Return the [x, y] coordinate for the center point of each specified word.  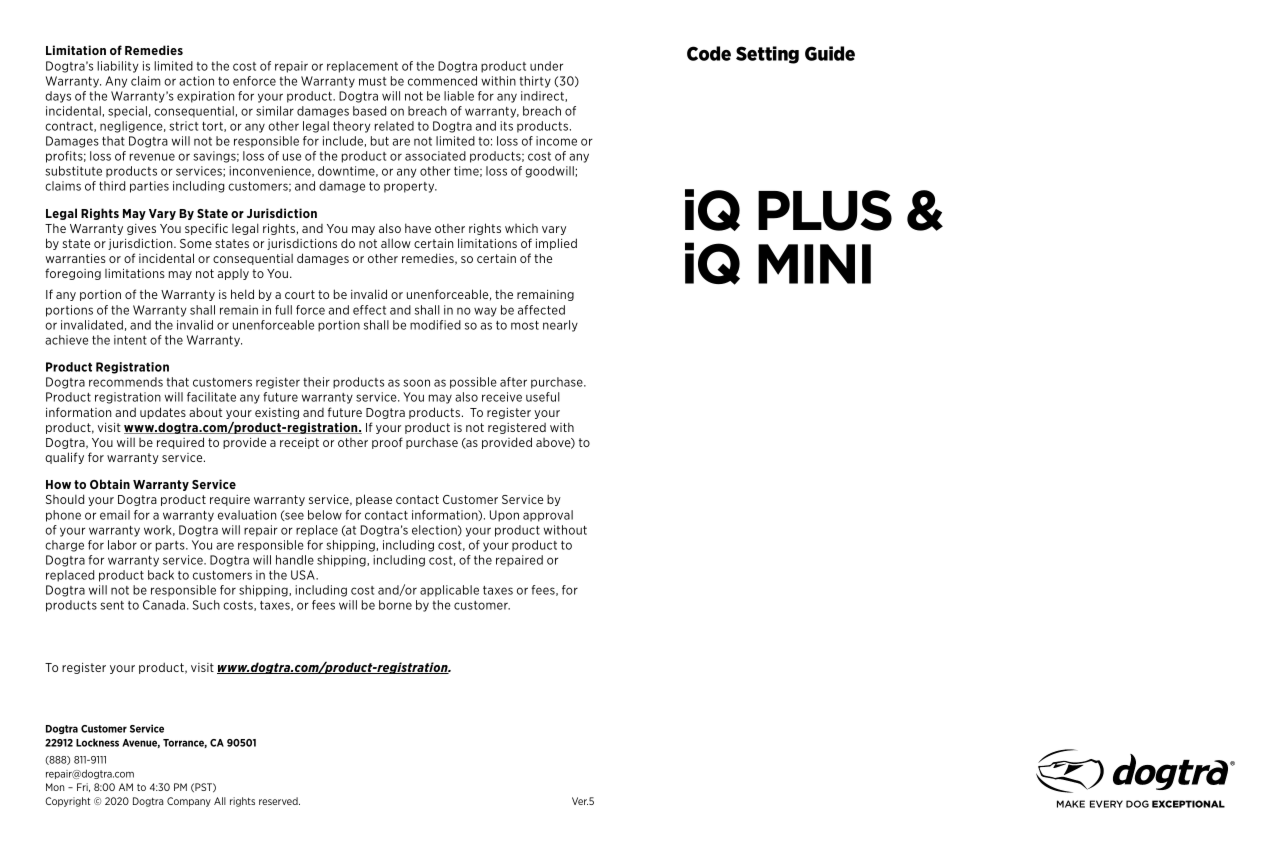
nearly [560, 326]
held [242, 294]
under [546, 66]
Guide [830, 53]
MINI [814, 264]
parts [171, 546]
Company [189, 802]
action [196, 81]
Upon [504, 516]
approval [548, 516]
